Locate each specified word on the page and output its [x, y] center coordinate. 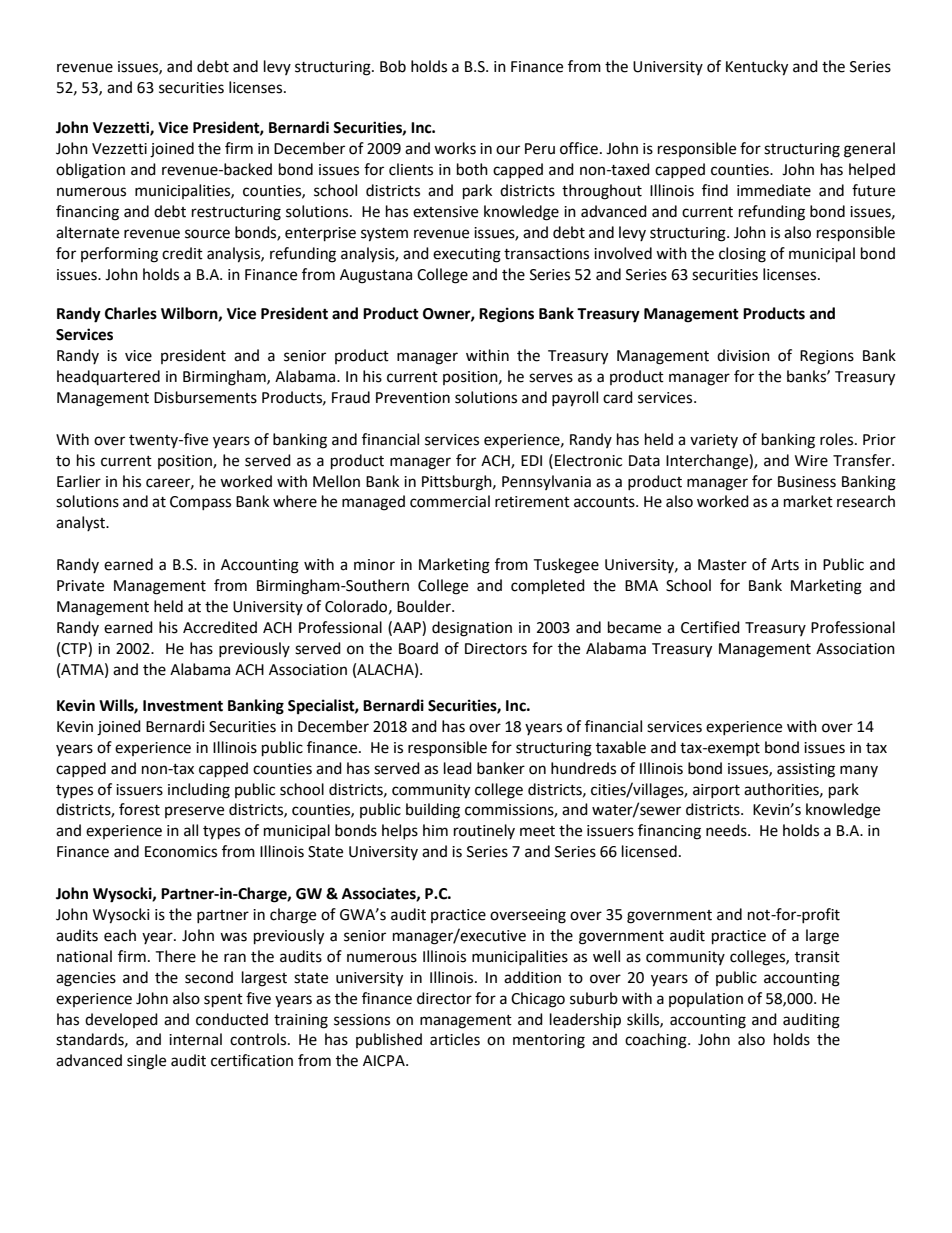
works [455, 148]
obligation [90, 171]
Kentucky [757, 68]
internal [195, 1039]
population [706, 999]
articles [455, 1039]
